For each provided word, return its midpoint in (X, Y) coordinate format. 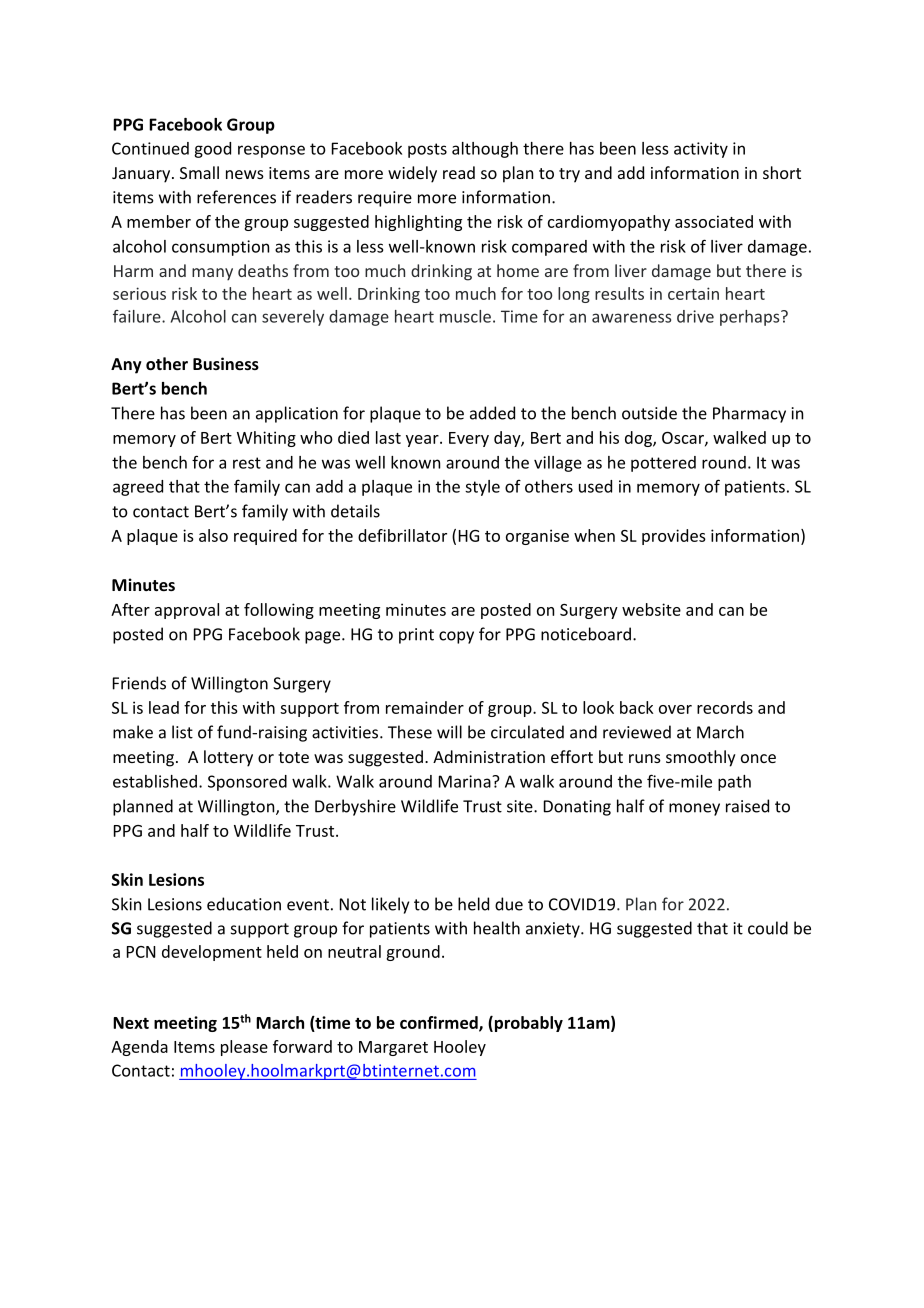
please (244, 1048)
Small (199, 172)
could (768, 928)
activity (701, 150)
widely (412, 174)
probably (527, 1024)
